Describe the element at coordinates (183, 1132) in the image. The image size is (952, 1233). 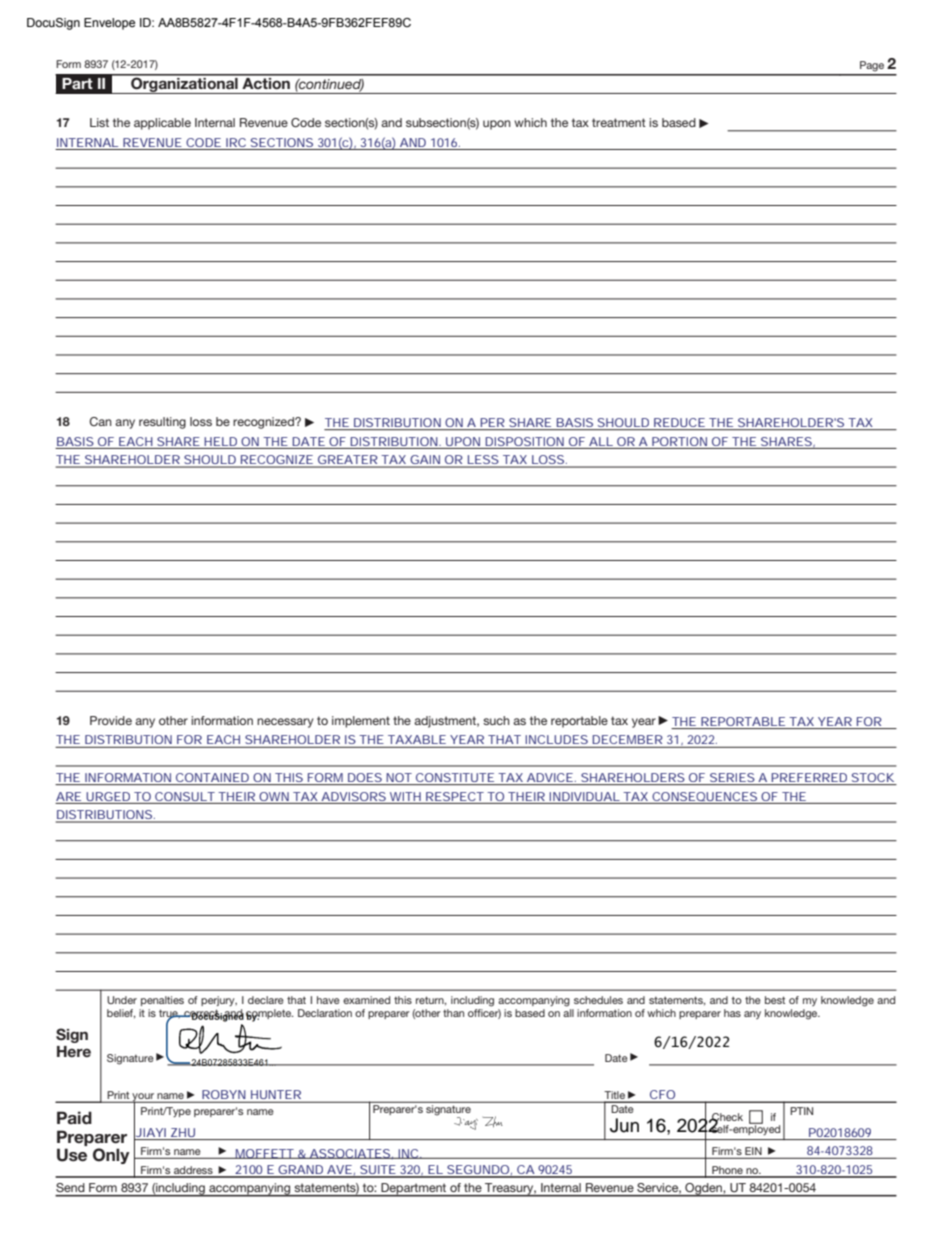
I see `ZHU` at that location.
